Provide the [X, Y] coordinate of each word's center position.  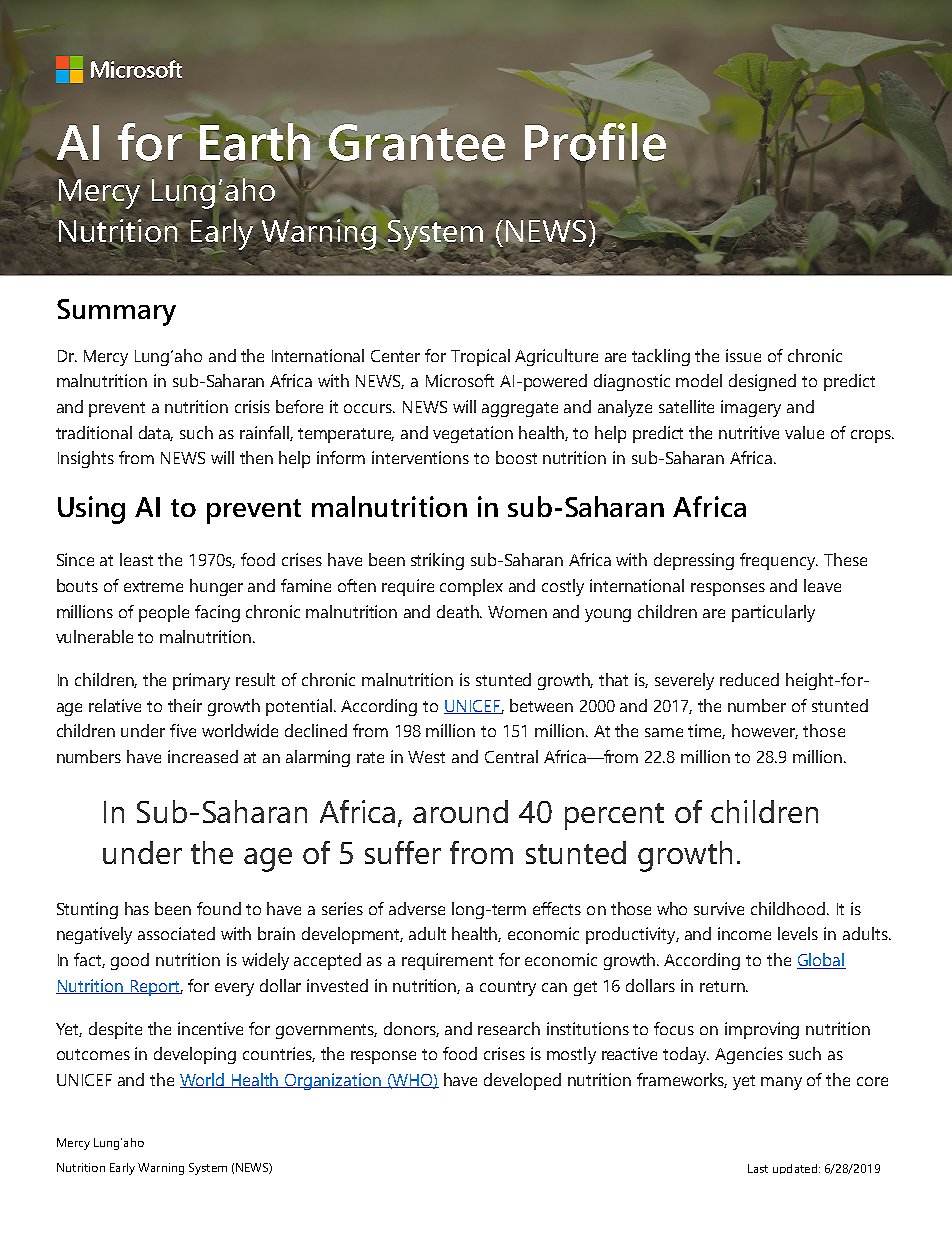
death [459, 611]
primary [201, 681]
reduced [749, 679]
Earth [255, 142]
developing [195, 1055]
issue [743, 355]
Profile [595, 143]
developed [522, 1081]
